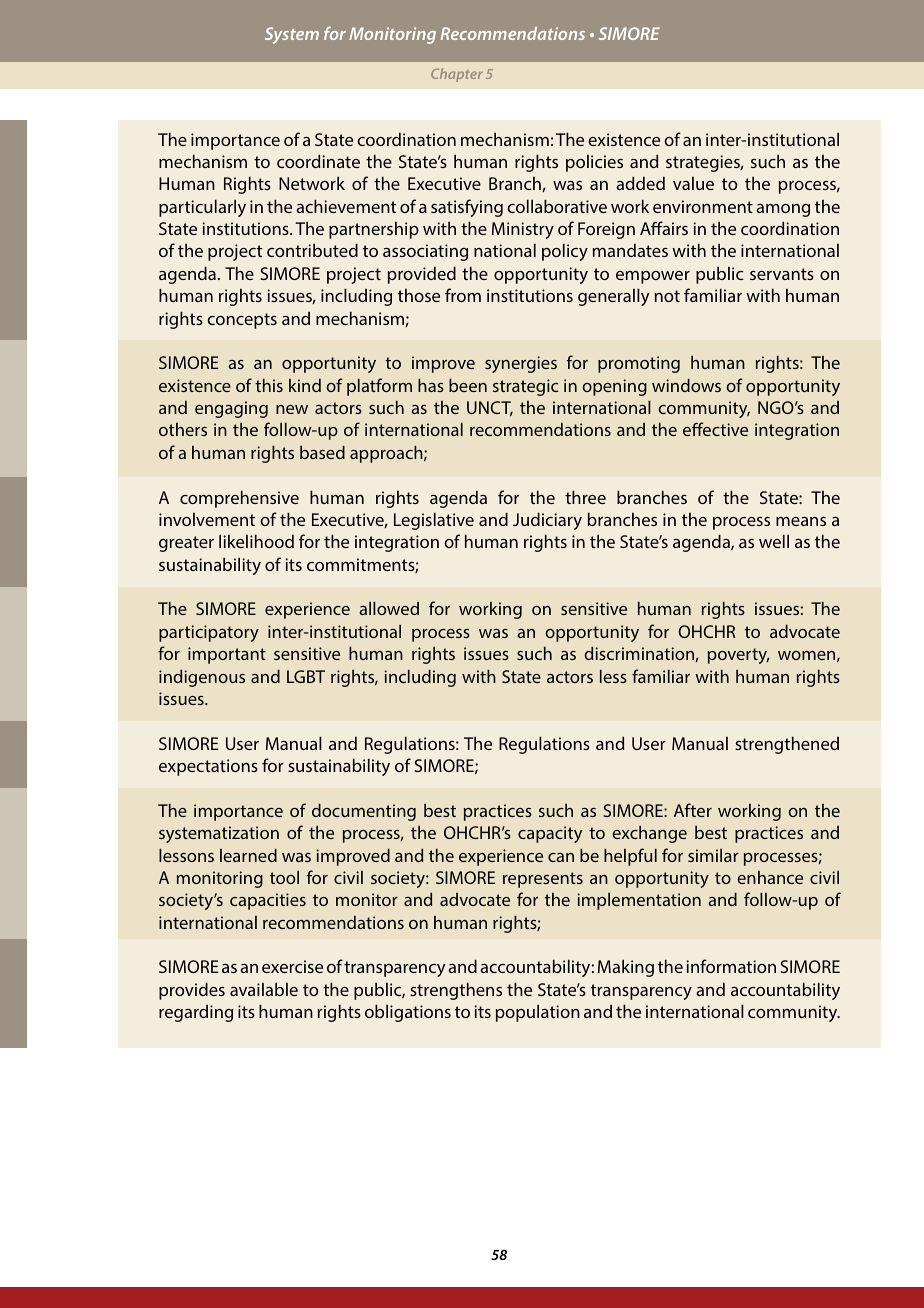 The height and width of the document is (1308, 924). What do you see at coordinates (787, 745) in the document?
I see `strengthened` at bounding box center [787, 745].
